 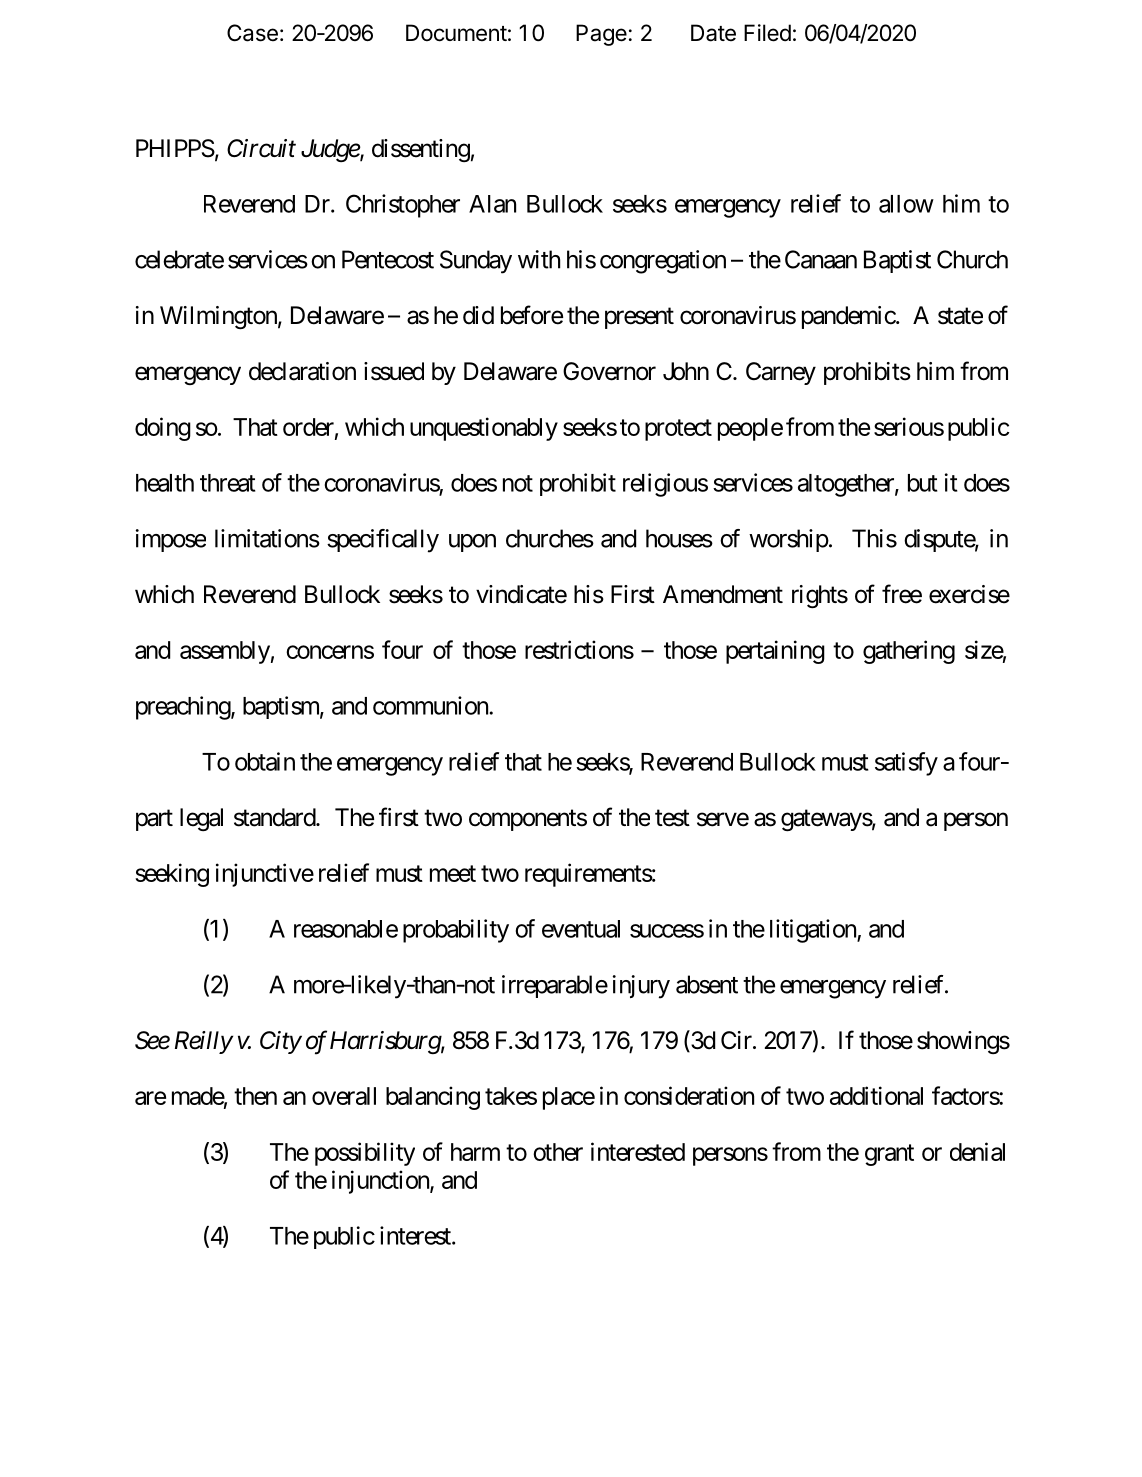 What do you see at coordinates (923, 483) in the image?
I see `but` at bounding box center [923, 483].
